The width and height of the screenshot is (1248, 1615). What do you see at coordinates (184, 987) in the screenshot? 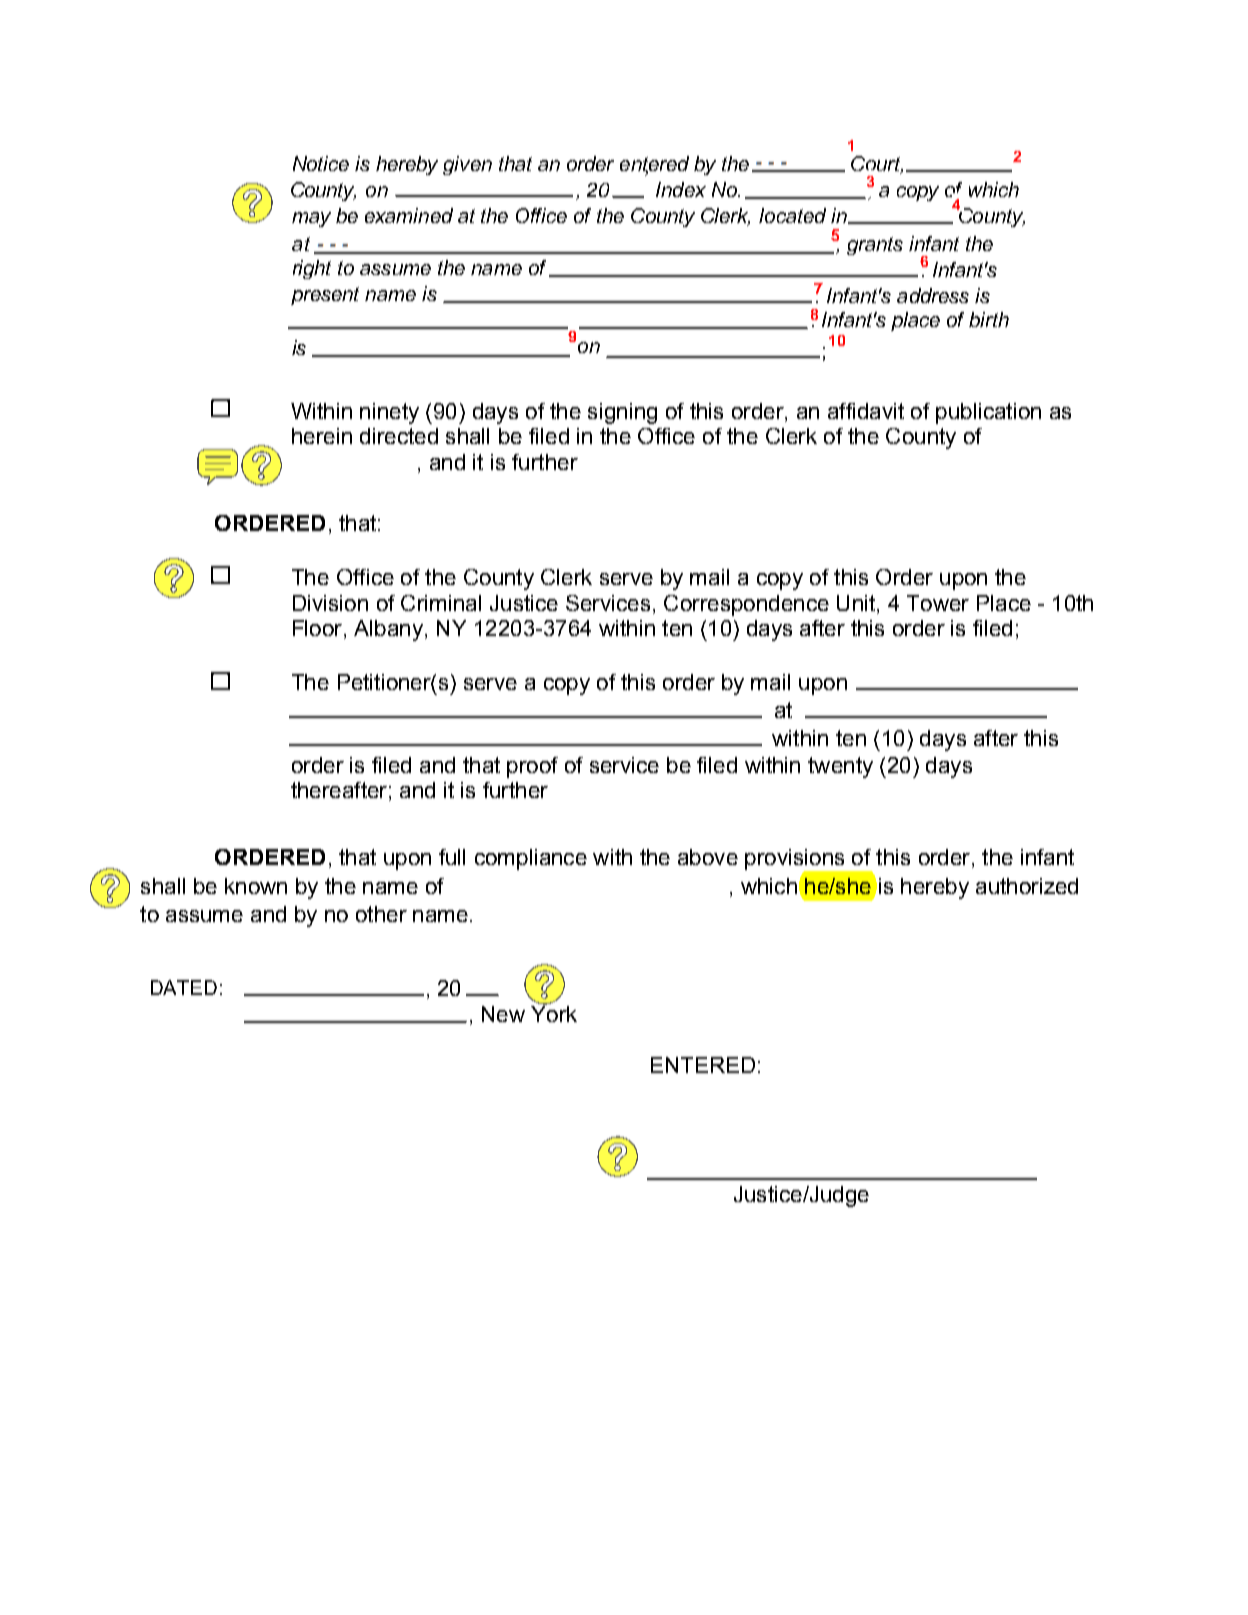
I see `DATED` at bounding box center [184, 987].
